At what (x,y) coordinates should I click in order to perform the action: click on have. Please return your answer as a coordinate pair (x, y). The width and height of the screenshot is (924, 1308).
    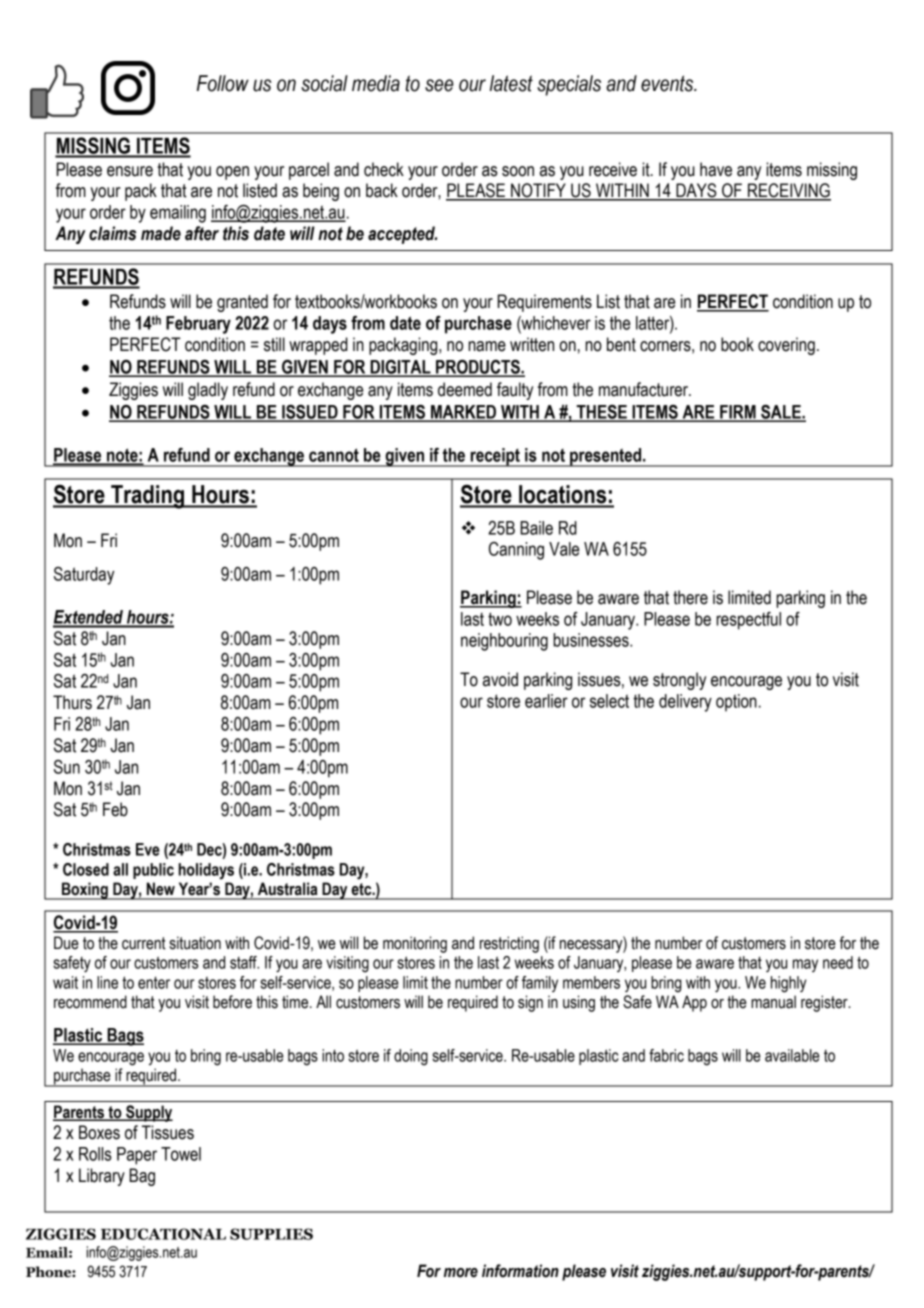
    Looking at the image, I should click on (716, 169).
